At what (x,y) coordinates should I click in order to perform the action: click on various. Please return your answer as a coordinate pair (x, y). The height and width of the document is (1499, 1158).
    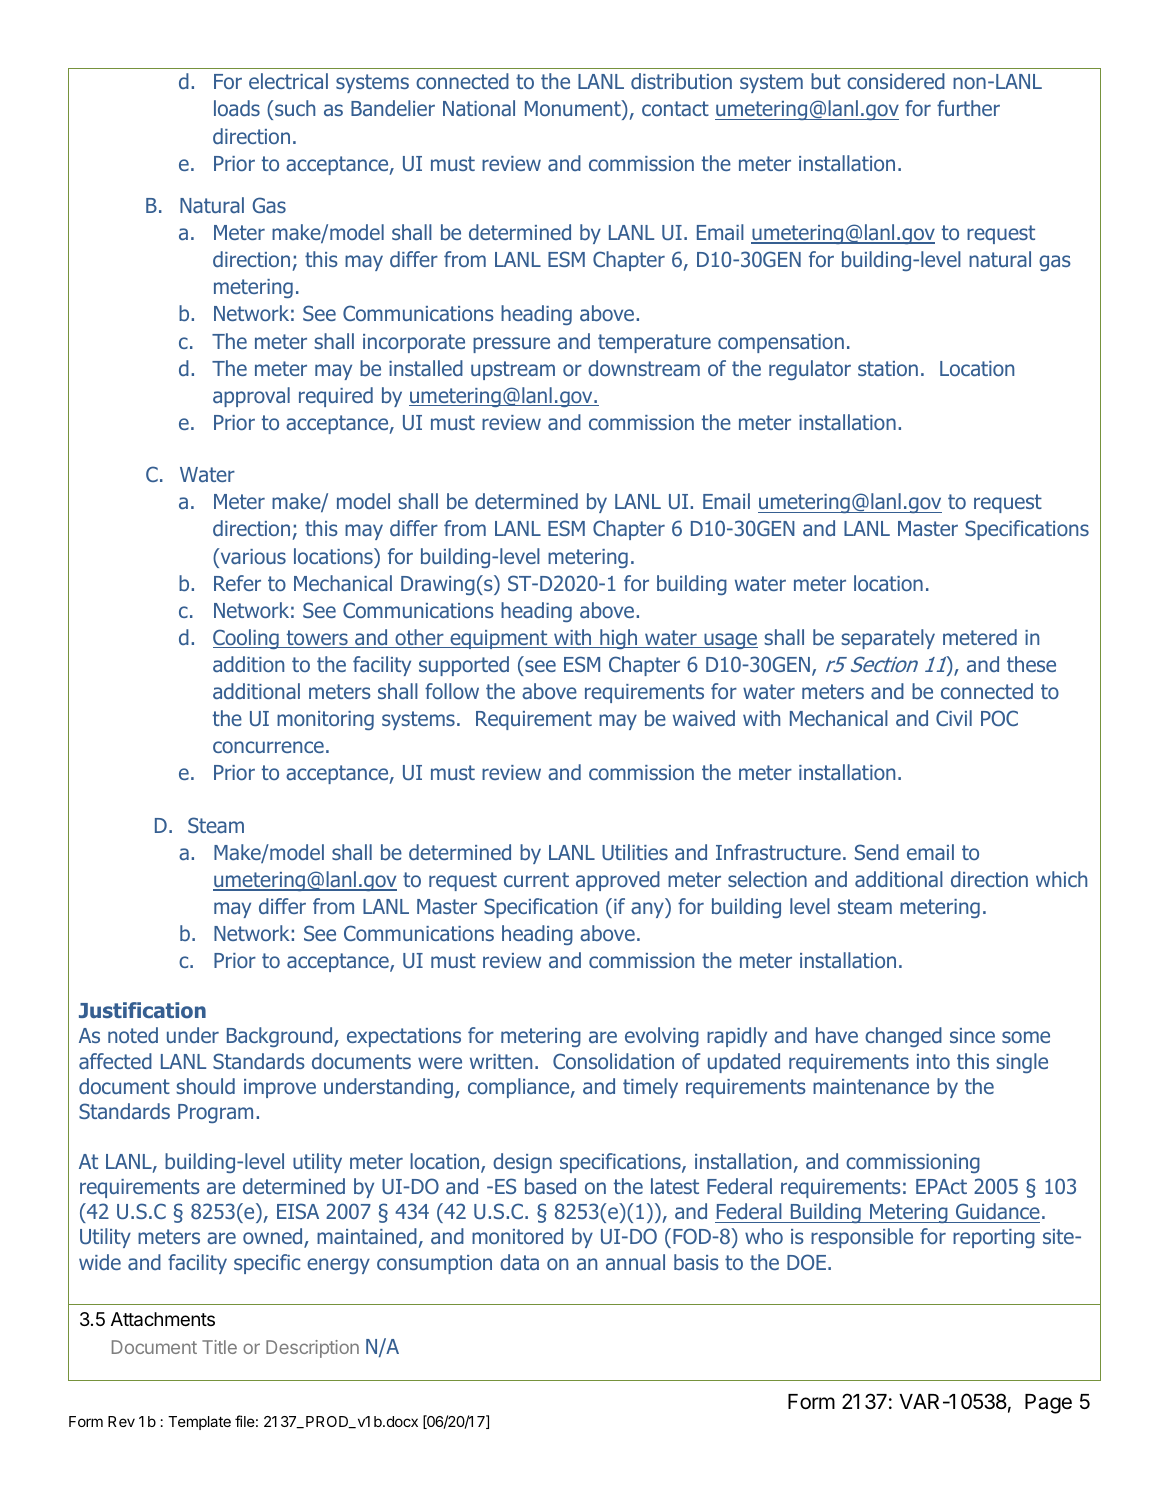
    Looking at the image, I should click on (252, 556).
